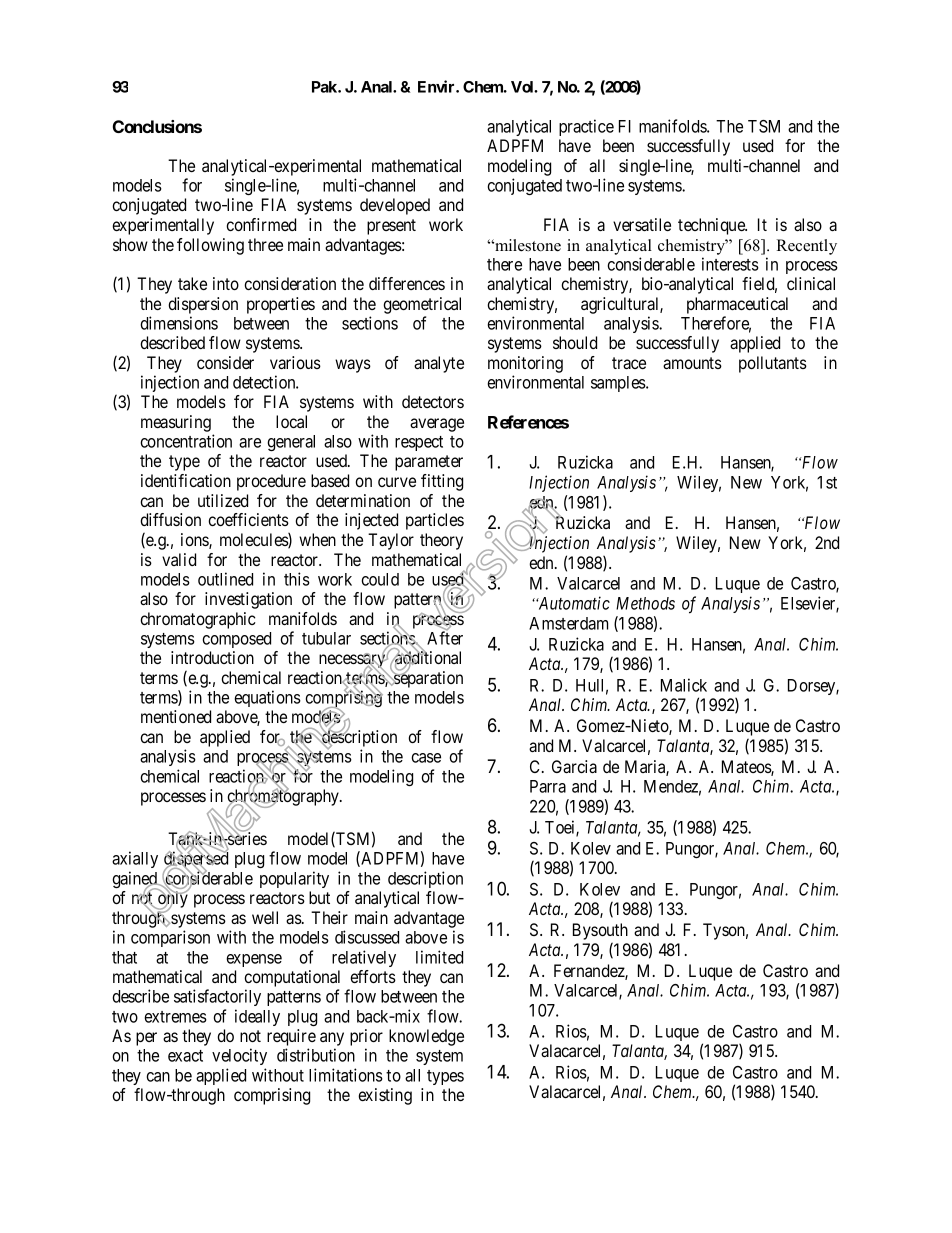  What do you see at coordinates (645, 603) in the document?
I see `Methods` at bounding box center [645, 603].
